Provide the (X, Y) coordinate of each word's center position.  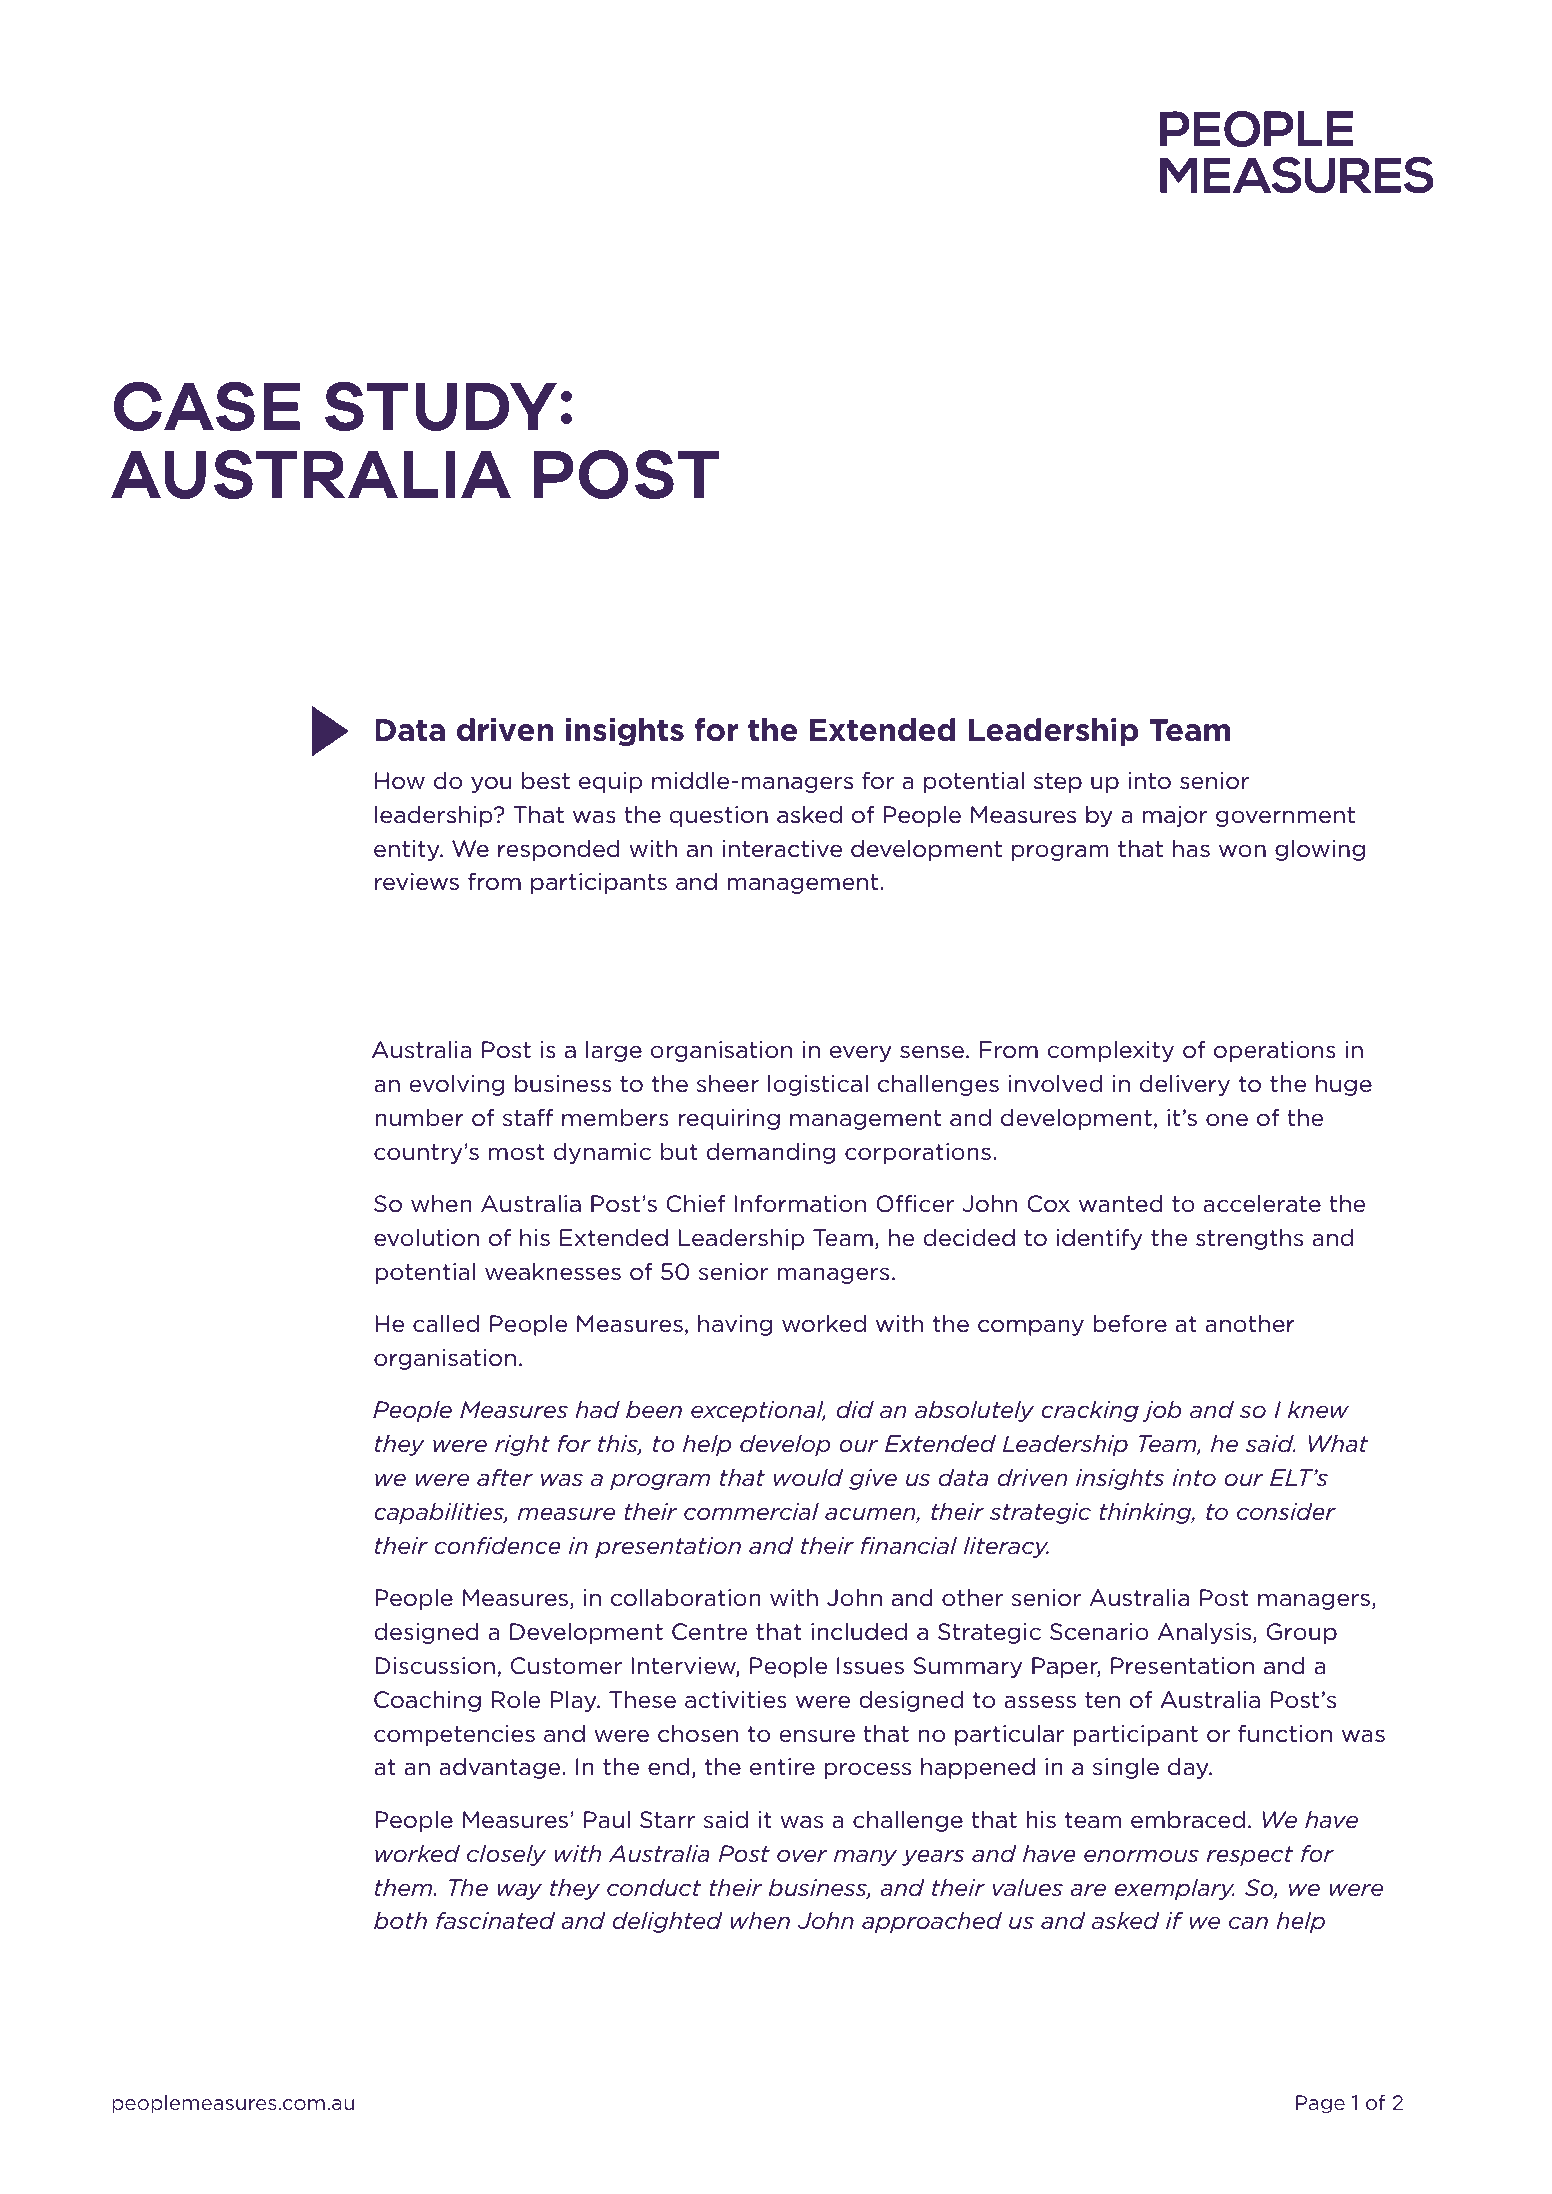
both (400, 1921)
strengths (1249, 1239)
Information (800, 1204)
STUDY (441, 406)
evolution (426, 1238)
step (1058, 783)
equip (610, 782)
